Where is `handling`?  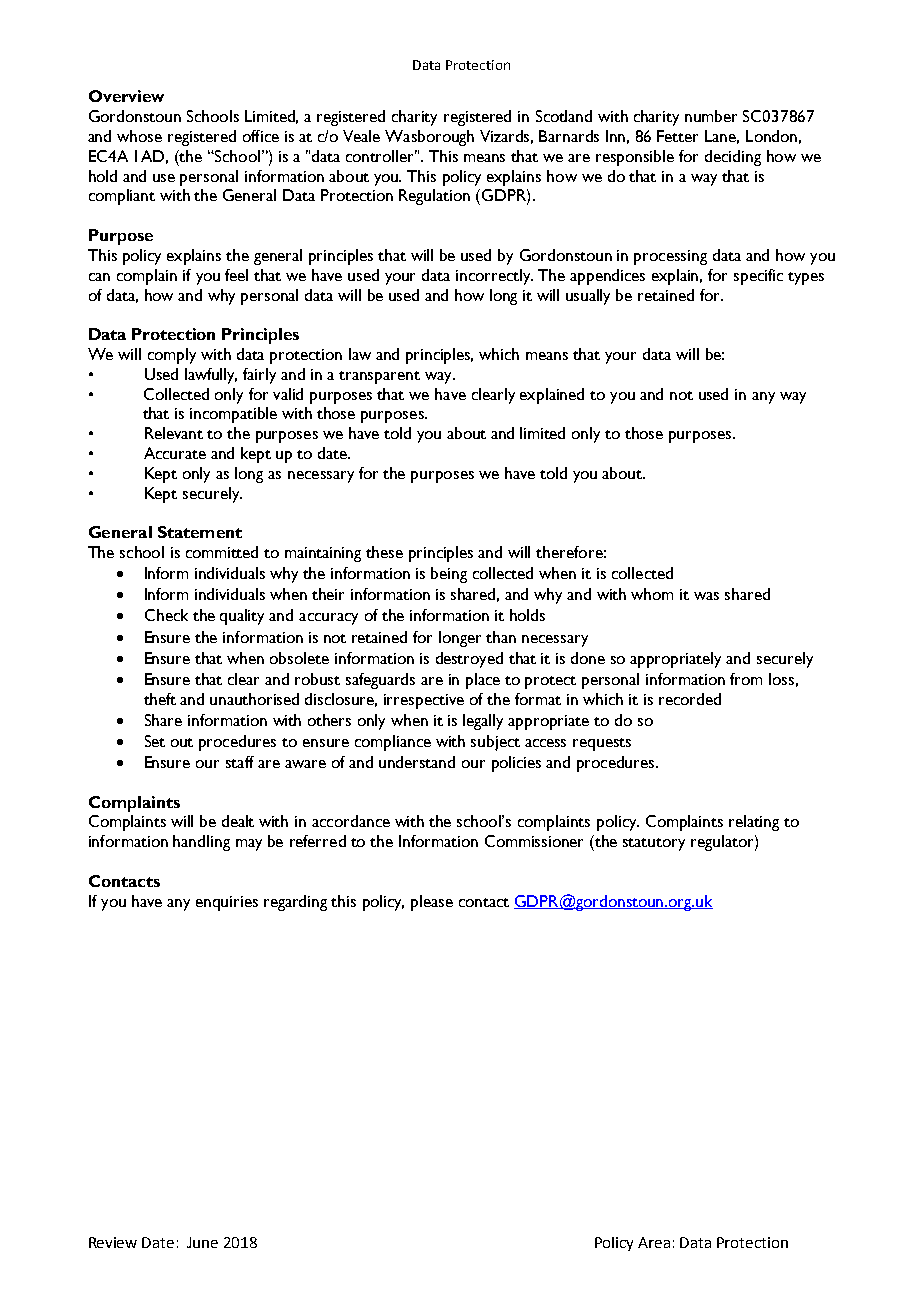 handling is located at coordinates (201, 843).
